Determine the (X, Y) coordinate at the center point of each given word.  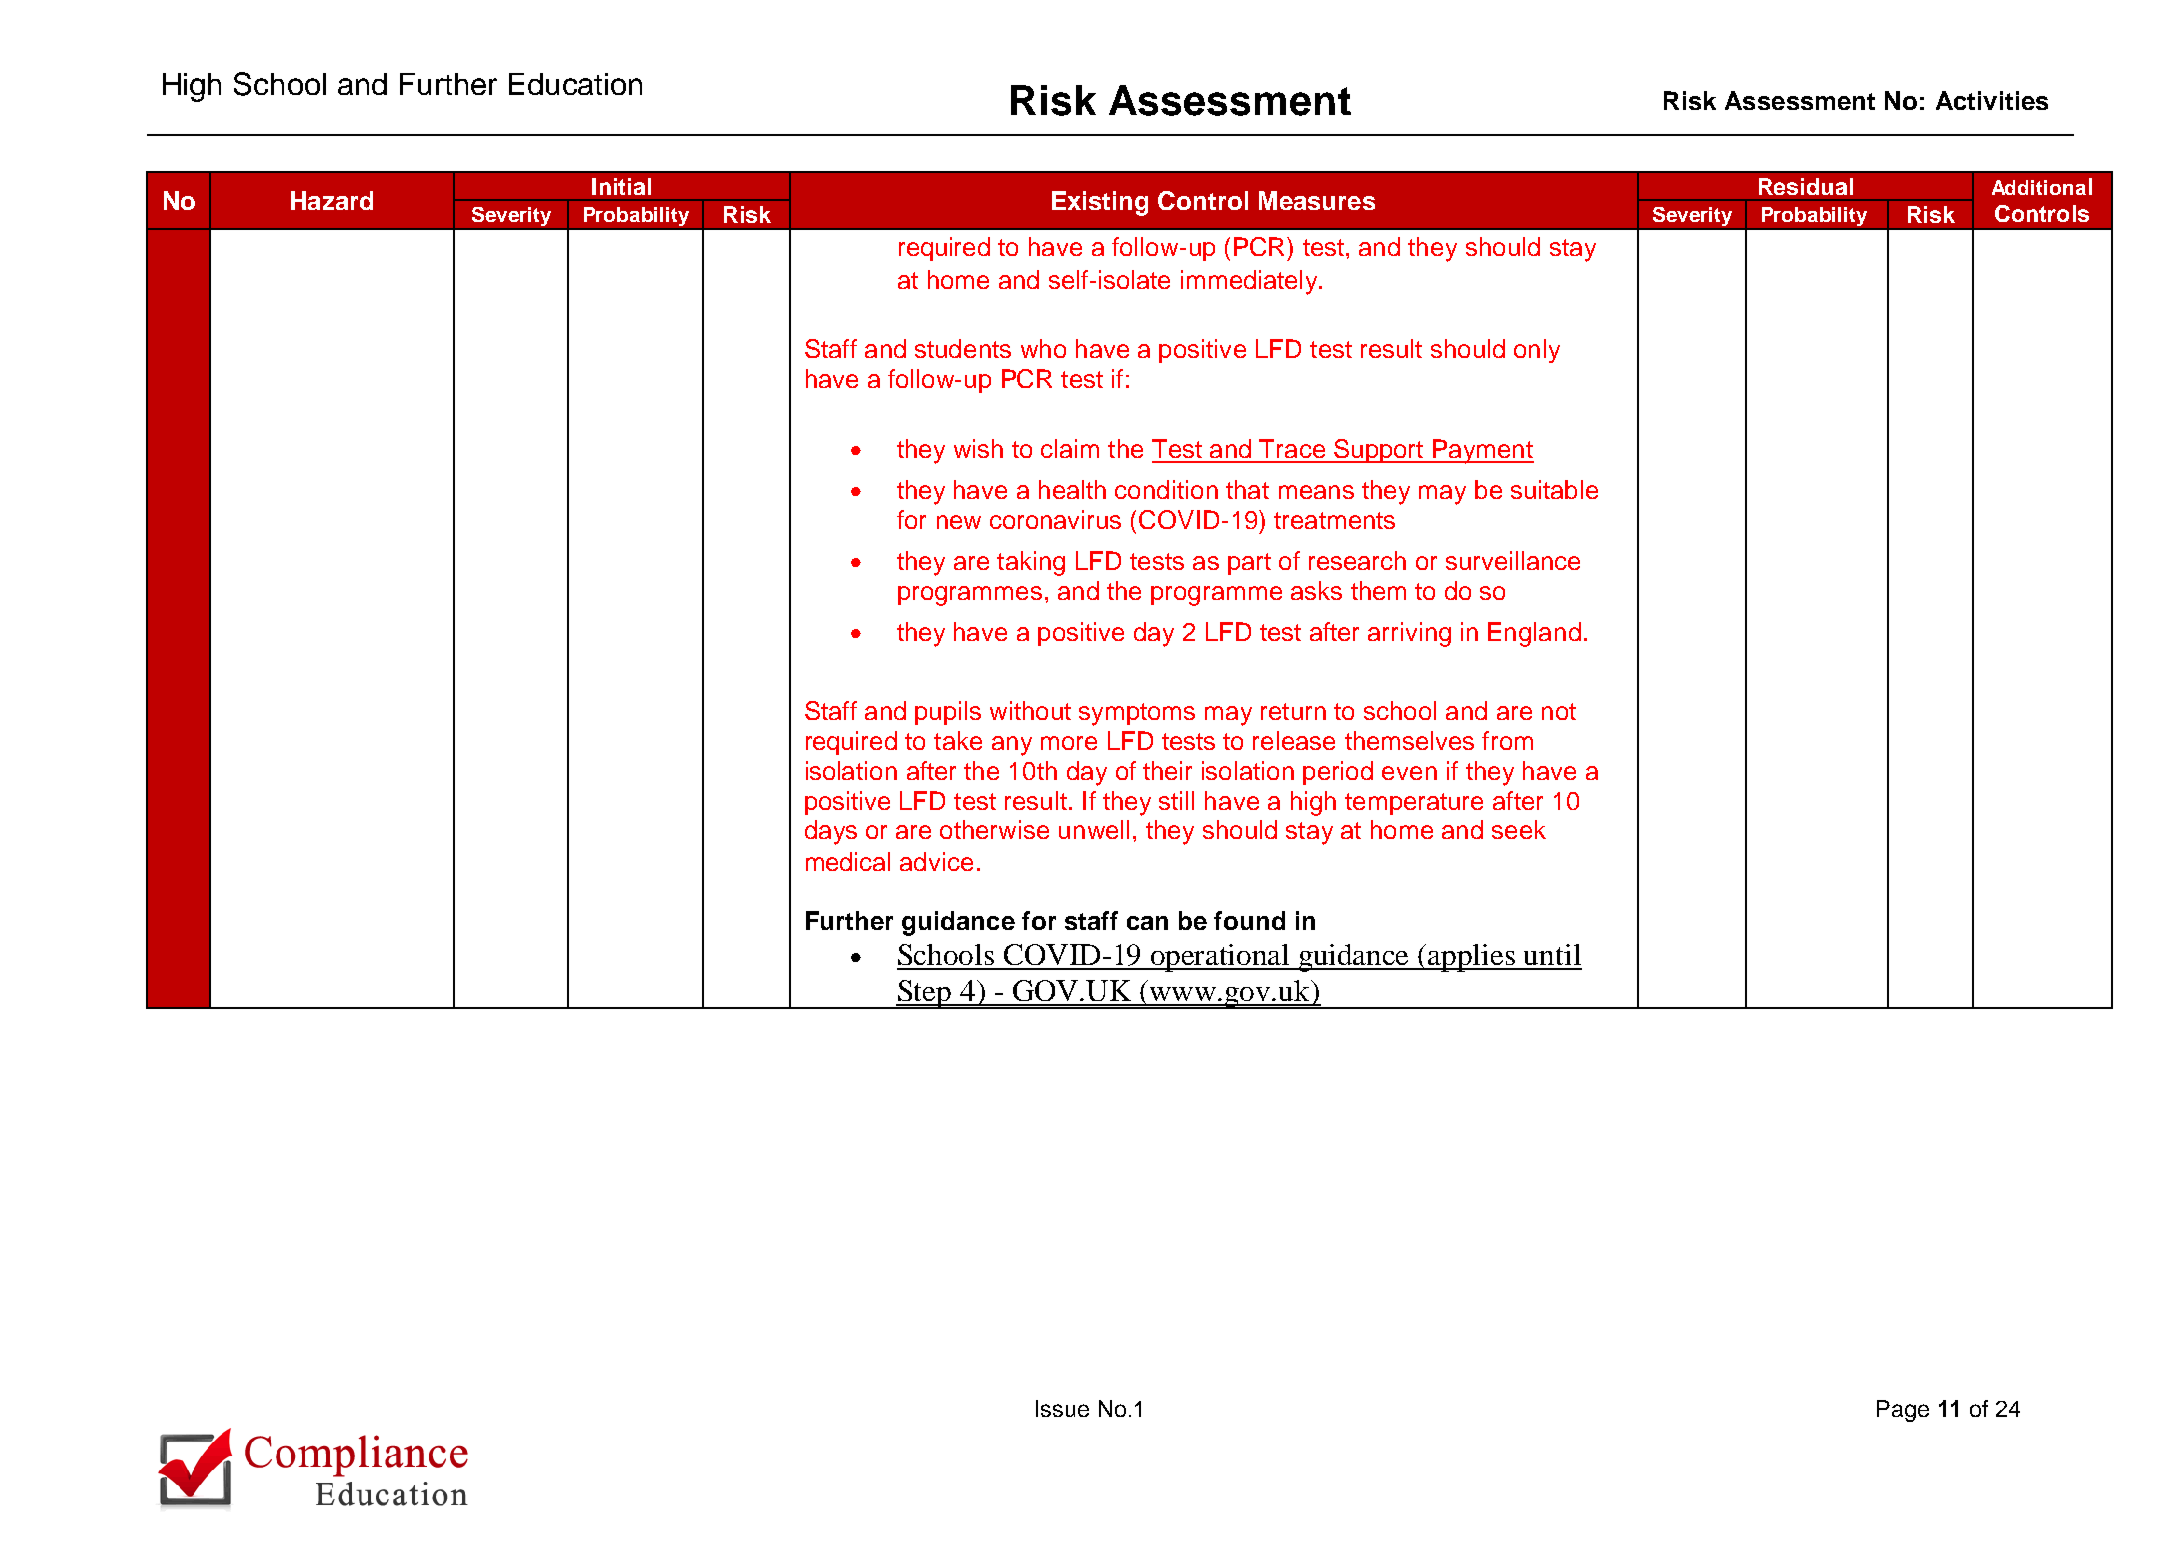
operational (1220, 958)
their (1167, 770)
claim (1070, 448)
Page (1903, 1411)
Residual (1806, 186)
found (1249, 920)
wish (978, 448)
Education (575, 84)
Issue (1062, 1408)
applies (1472, 958)
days (831, 832)
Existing (1100, 203)
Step (925, 994)
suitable (1554, 489)
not (1559, 711)
